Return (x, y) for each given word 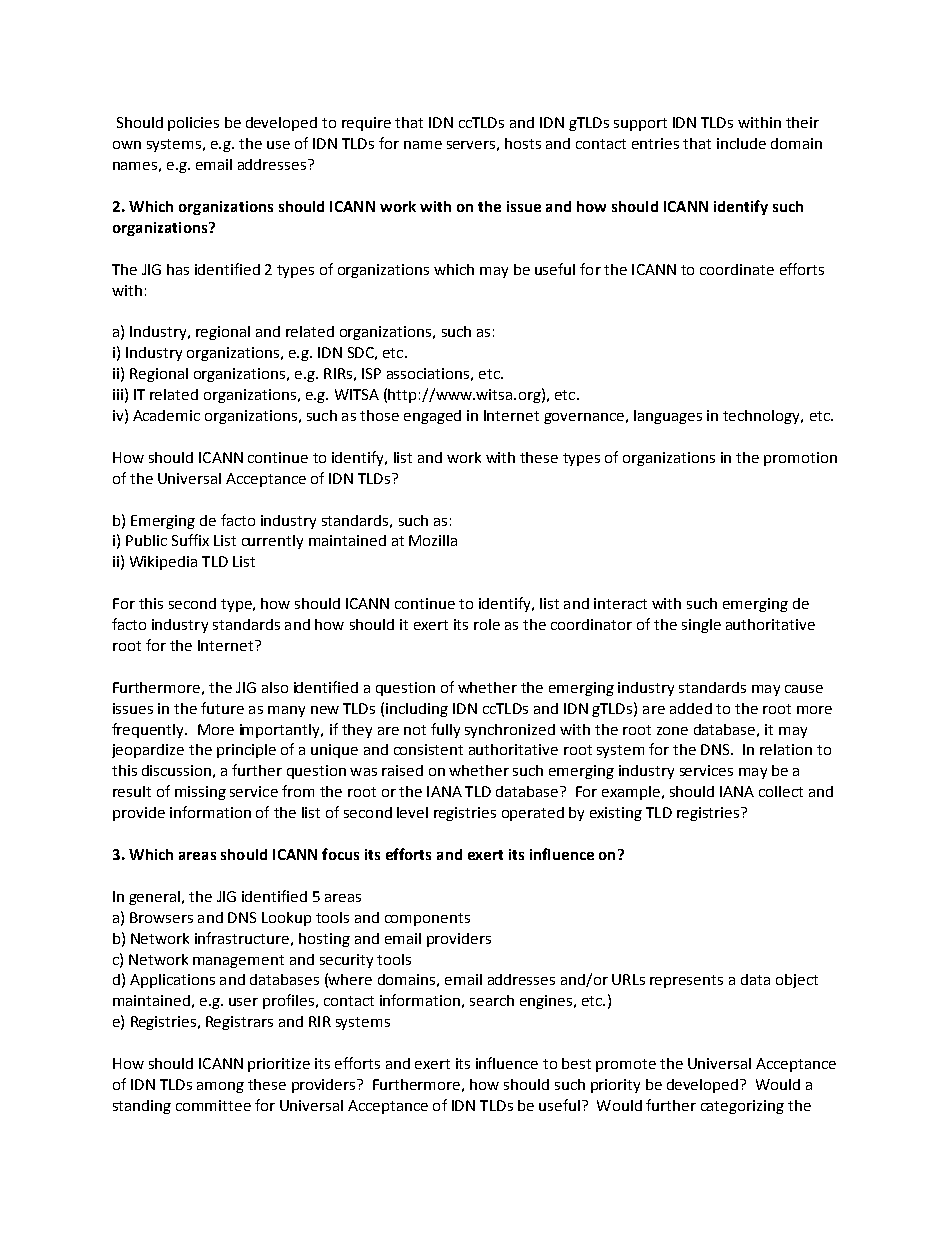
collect (781, 791)
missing (200, 793)
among (220, 1087)
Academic (166, 415)
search (492, 1000)
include (741, 143)
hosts (523, 143)
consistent (428, 749)
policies (193, 124)
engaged (432, 417)
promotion (800, 459)
